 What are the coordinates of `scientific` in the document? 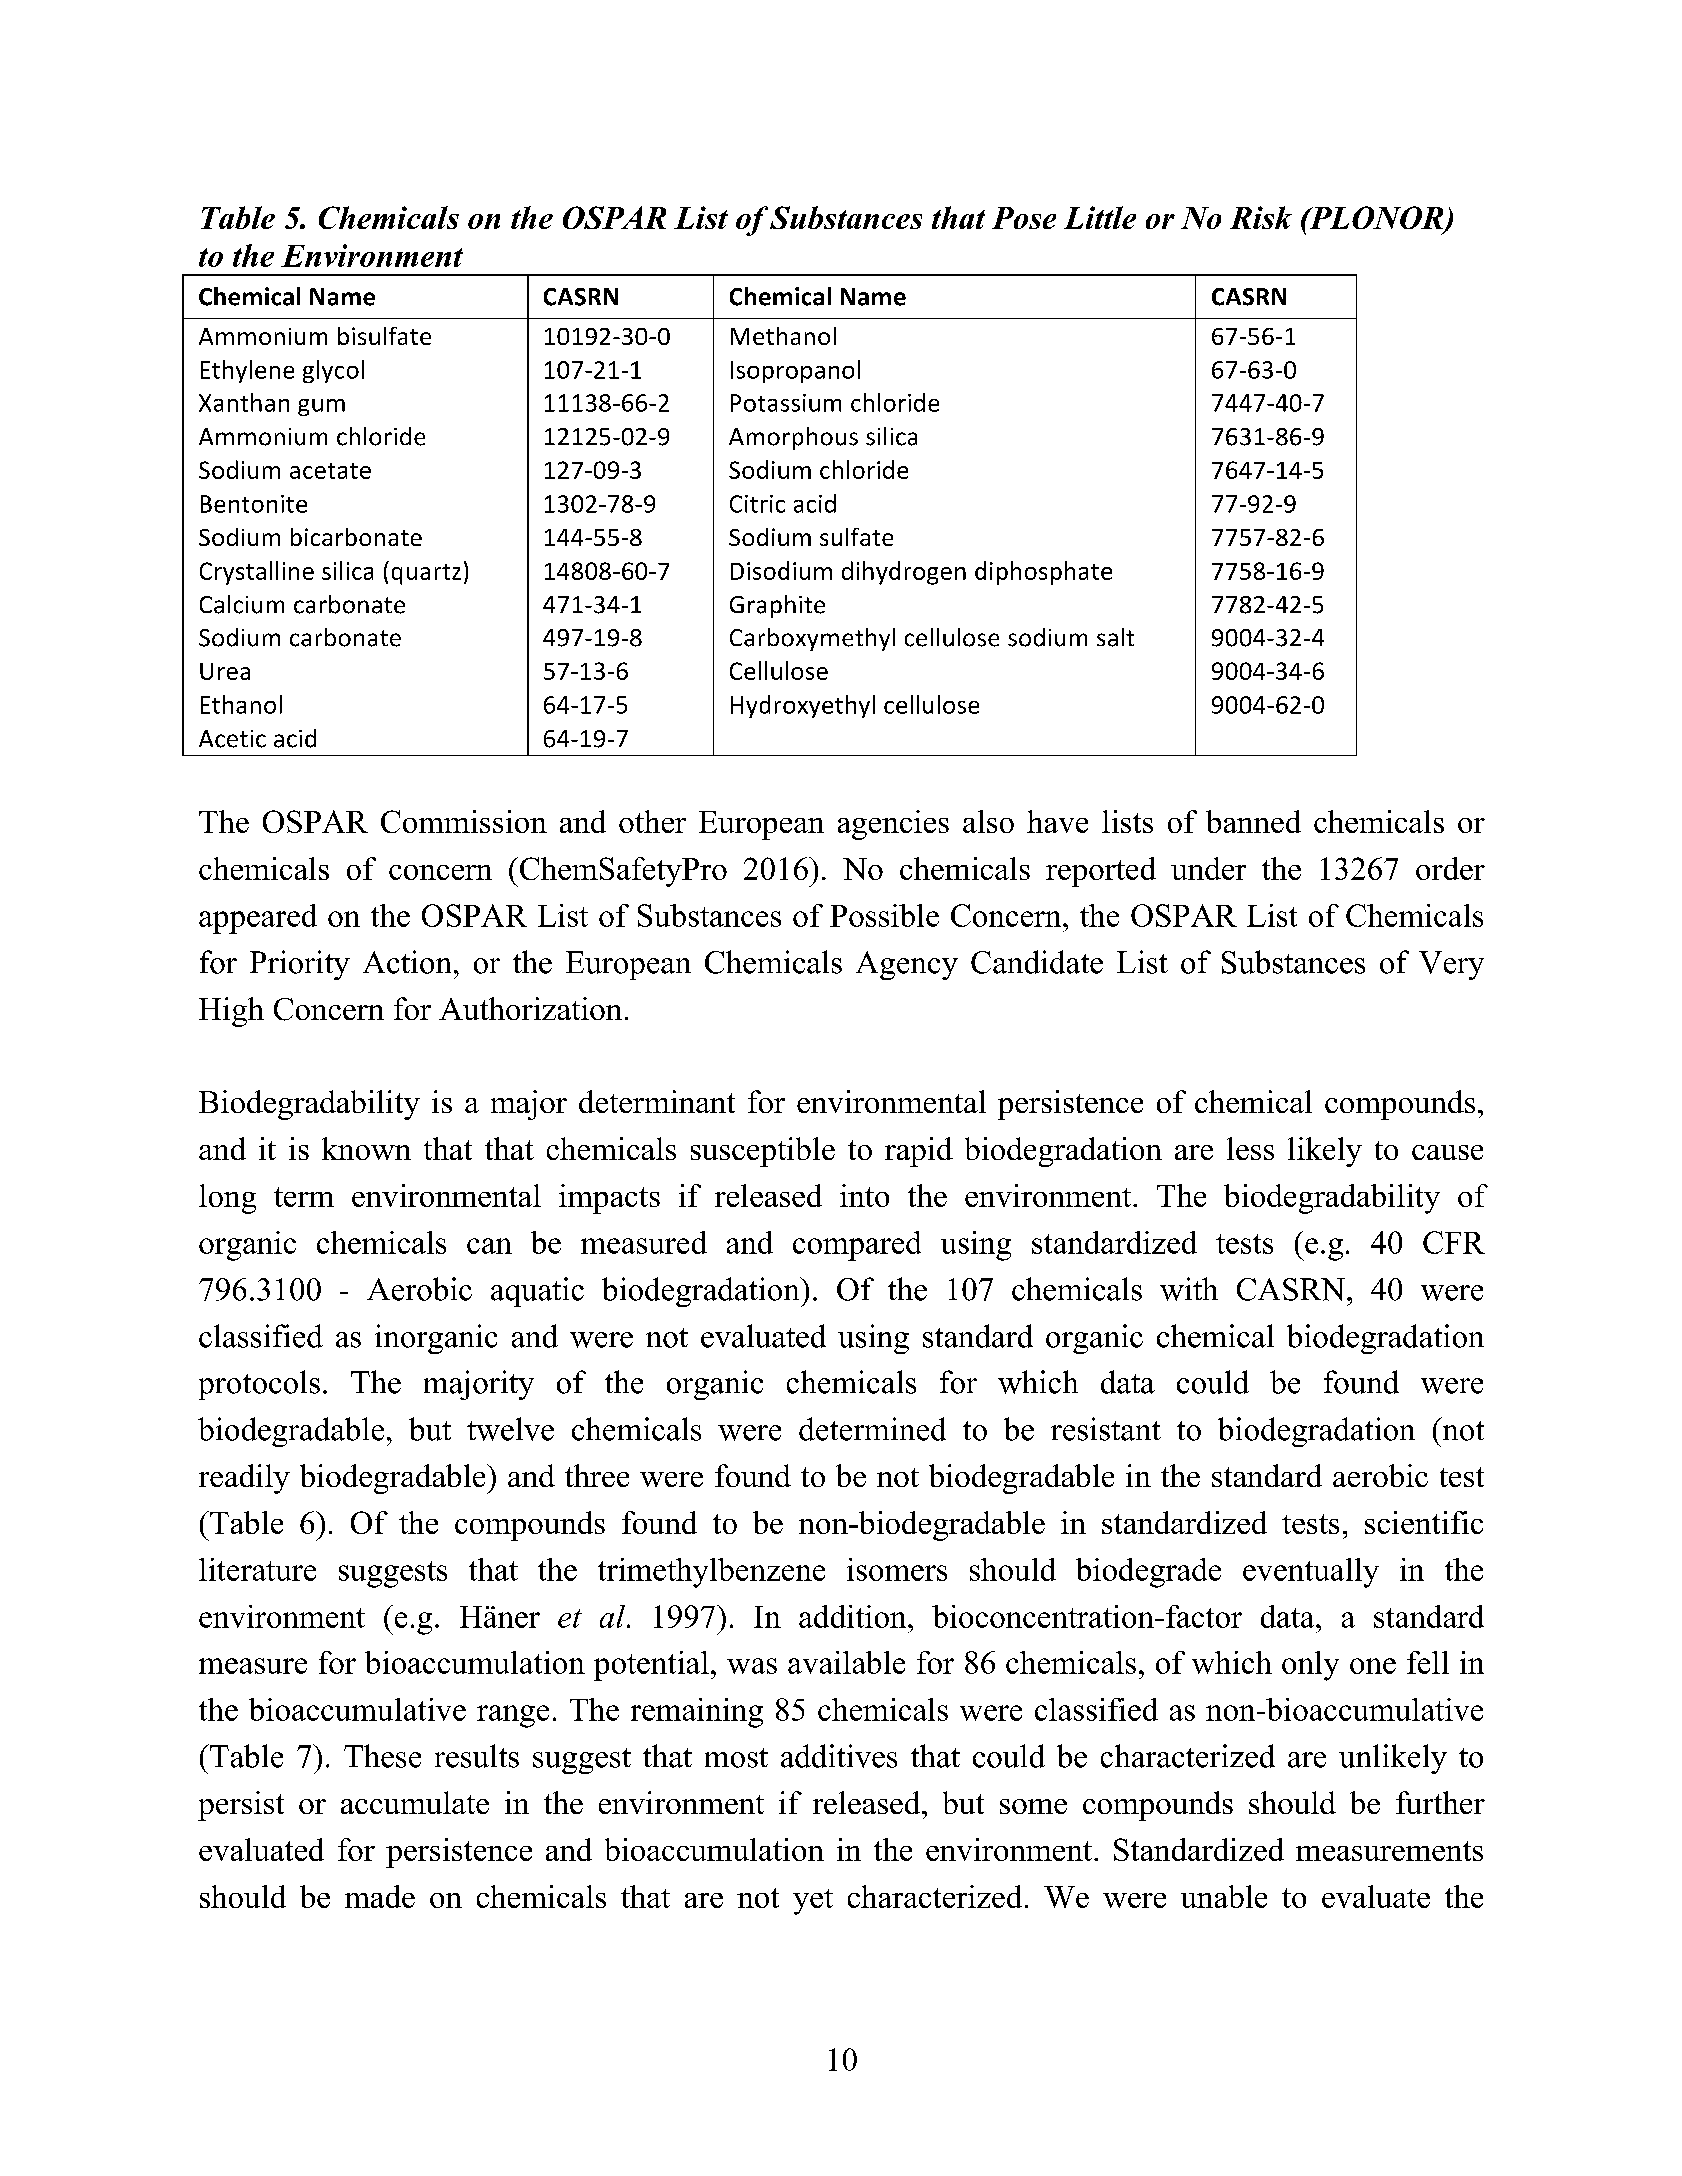 It's located at (1424, 1522).
